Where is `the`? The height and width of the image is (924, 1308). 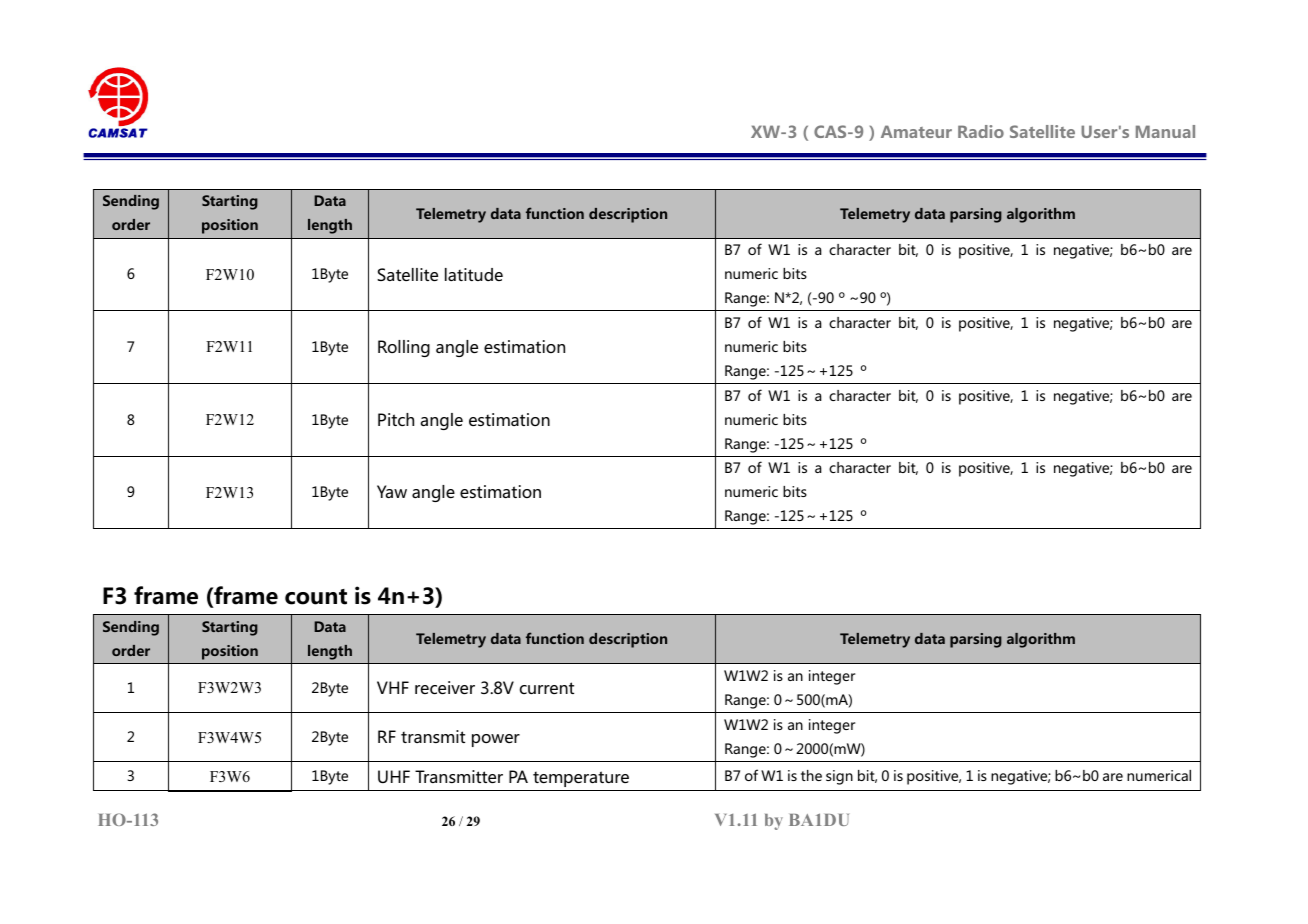
the is located at coordinates (811, 775).
